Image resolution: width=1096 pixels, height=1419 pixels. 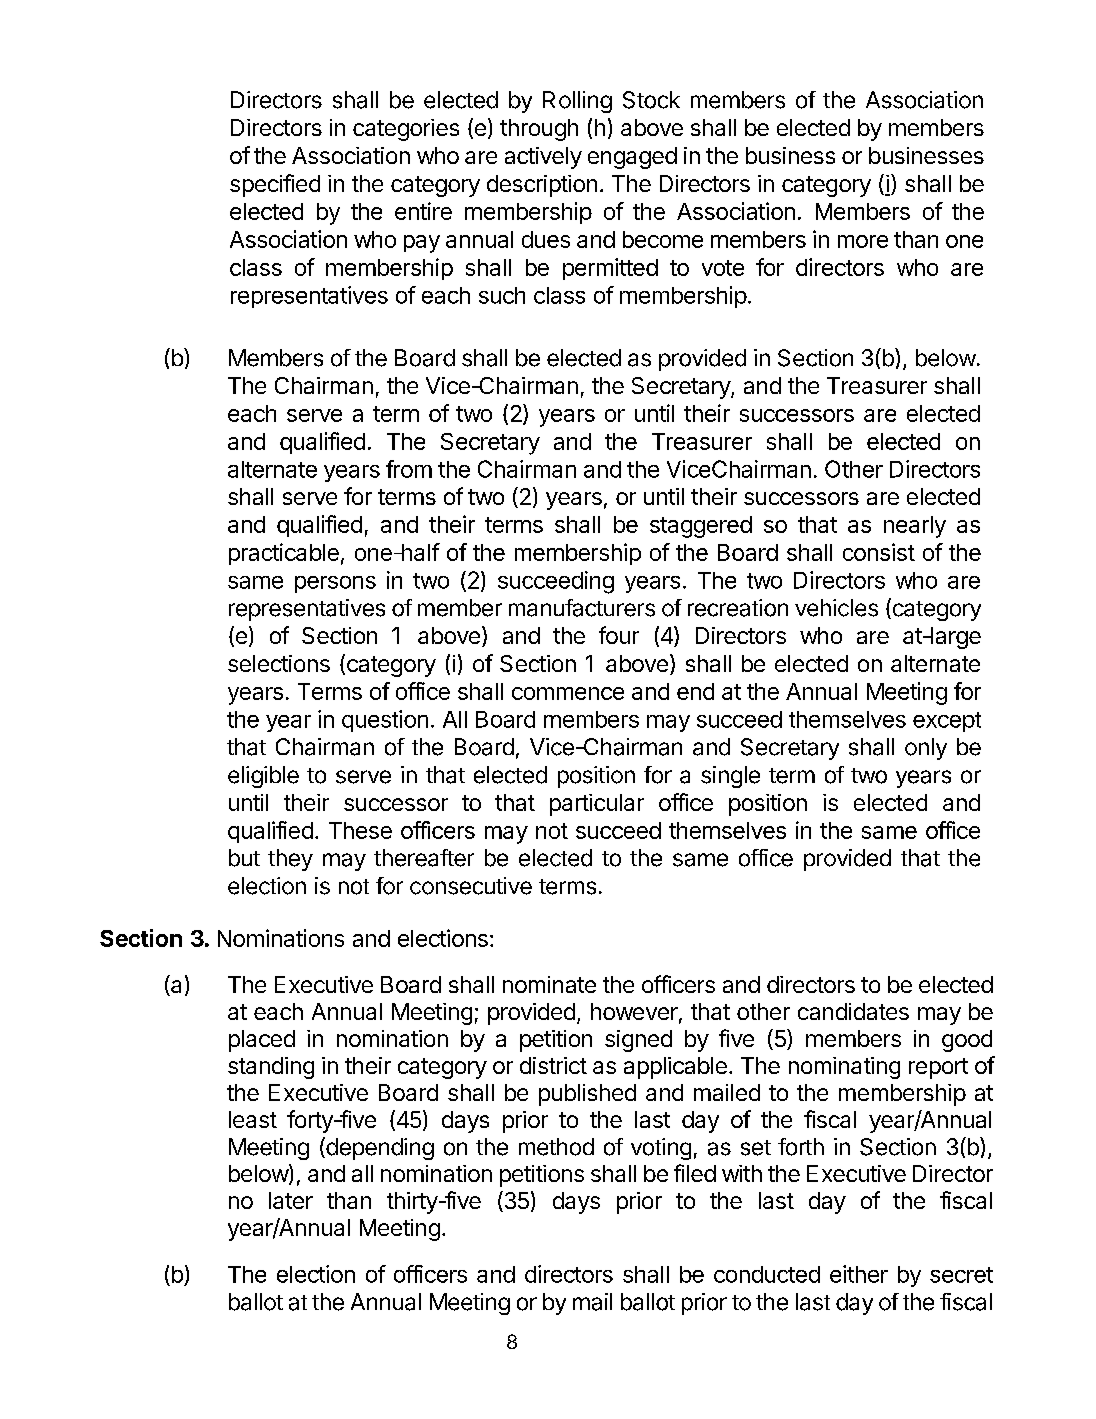 What do you see at coordinates (632, 158) in the image?
I see `engaged` at bounding box center [632, 158].
